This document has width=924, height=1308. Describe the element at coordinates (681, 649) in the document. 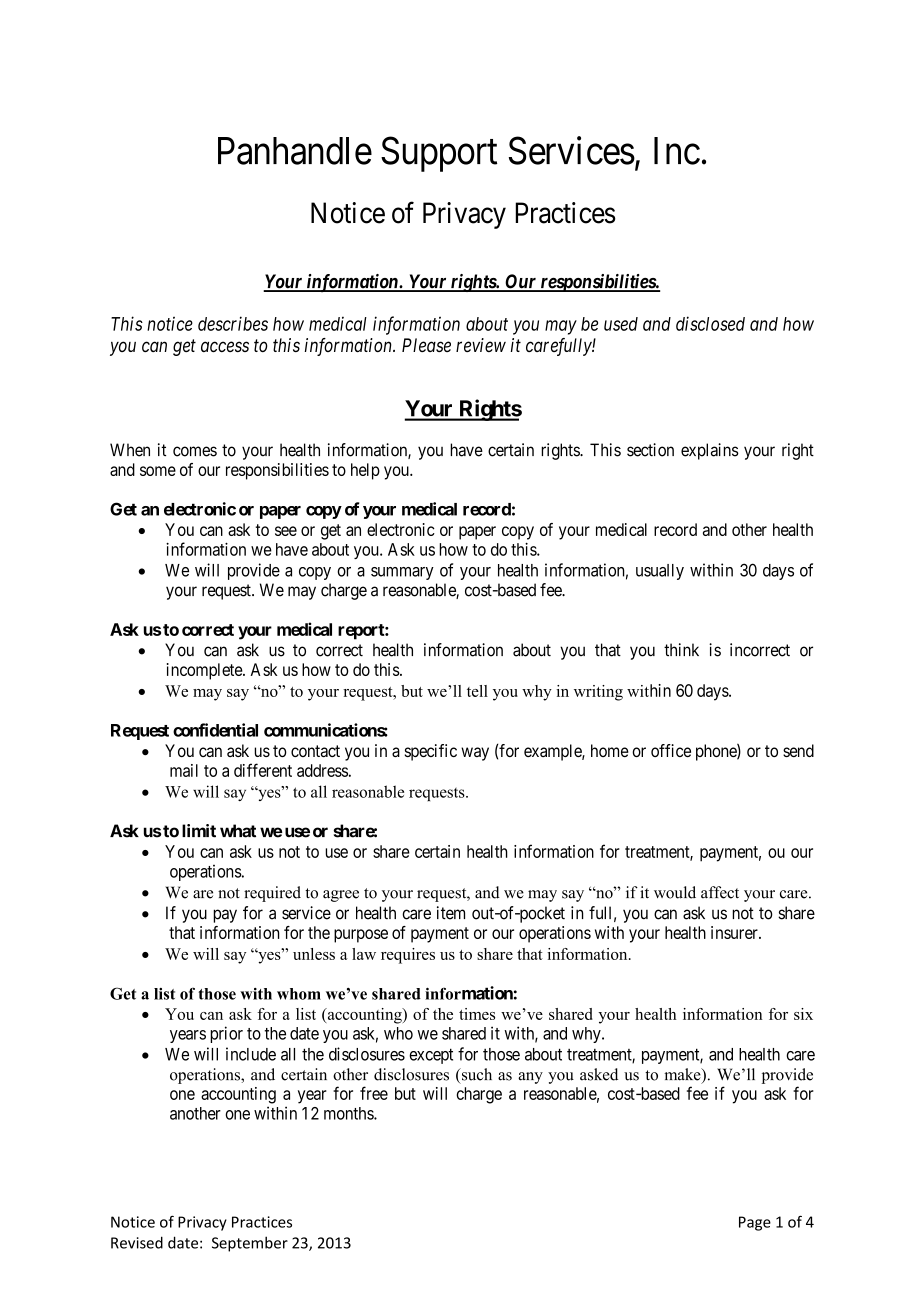

I see `think` at that location.
